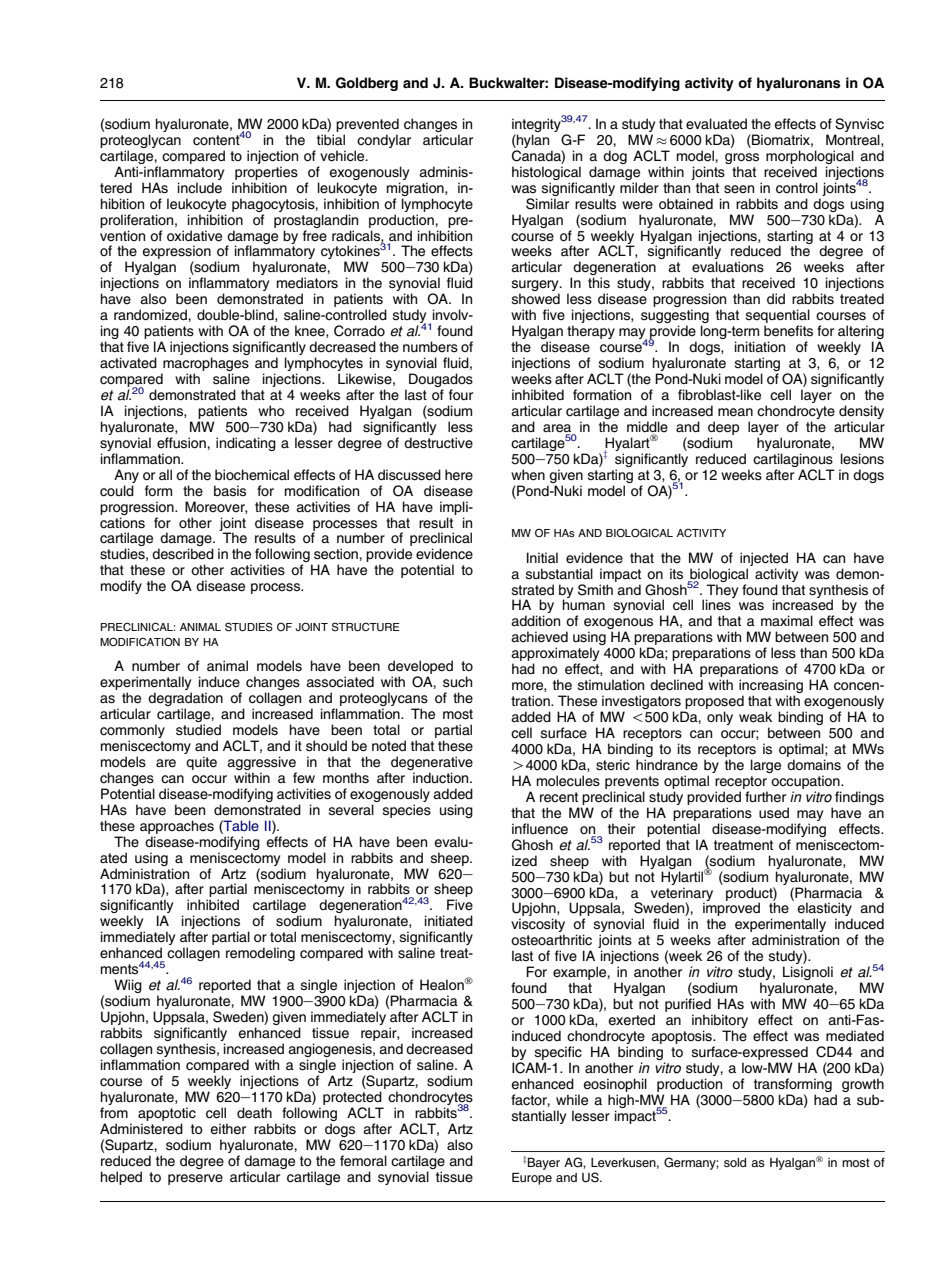 The width and height of the document is (952, 1271). I want to click on Europe, so click(532, 1179).
